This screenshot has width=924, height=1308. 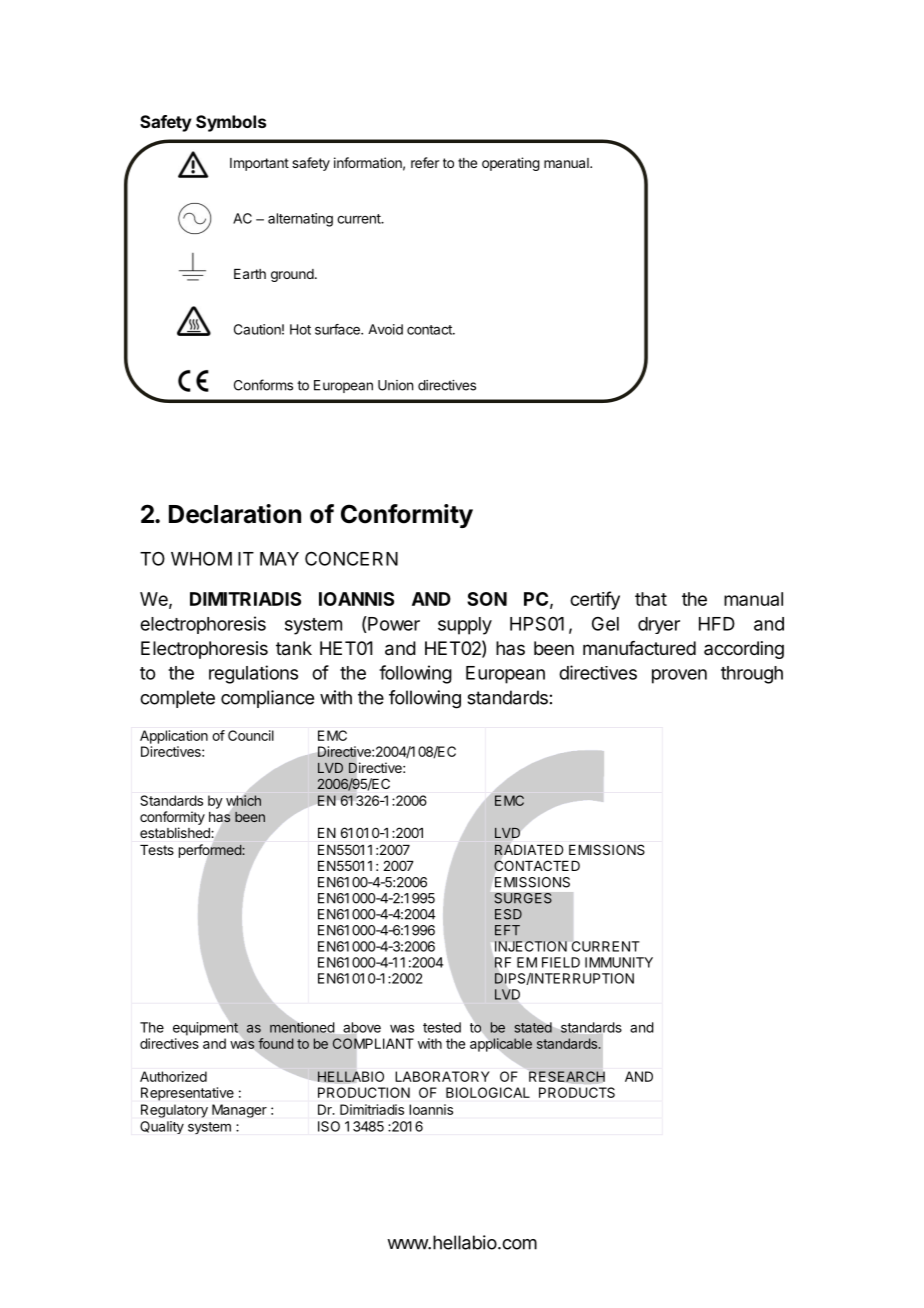 What do you see at coordinates (239, 1111) in the screenshot?
I see `Manager` at bounding box center [239, 1111].
